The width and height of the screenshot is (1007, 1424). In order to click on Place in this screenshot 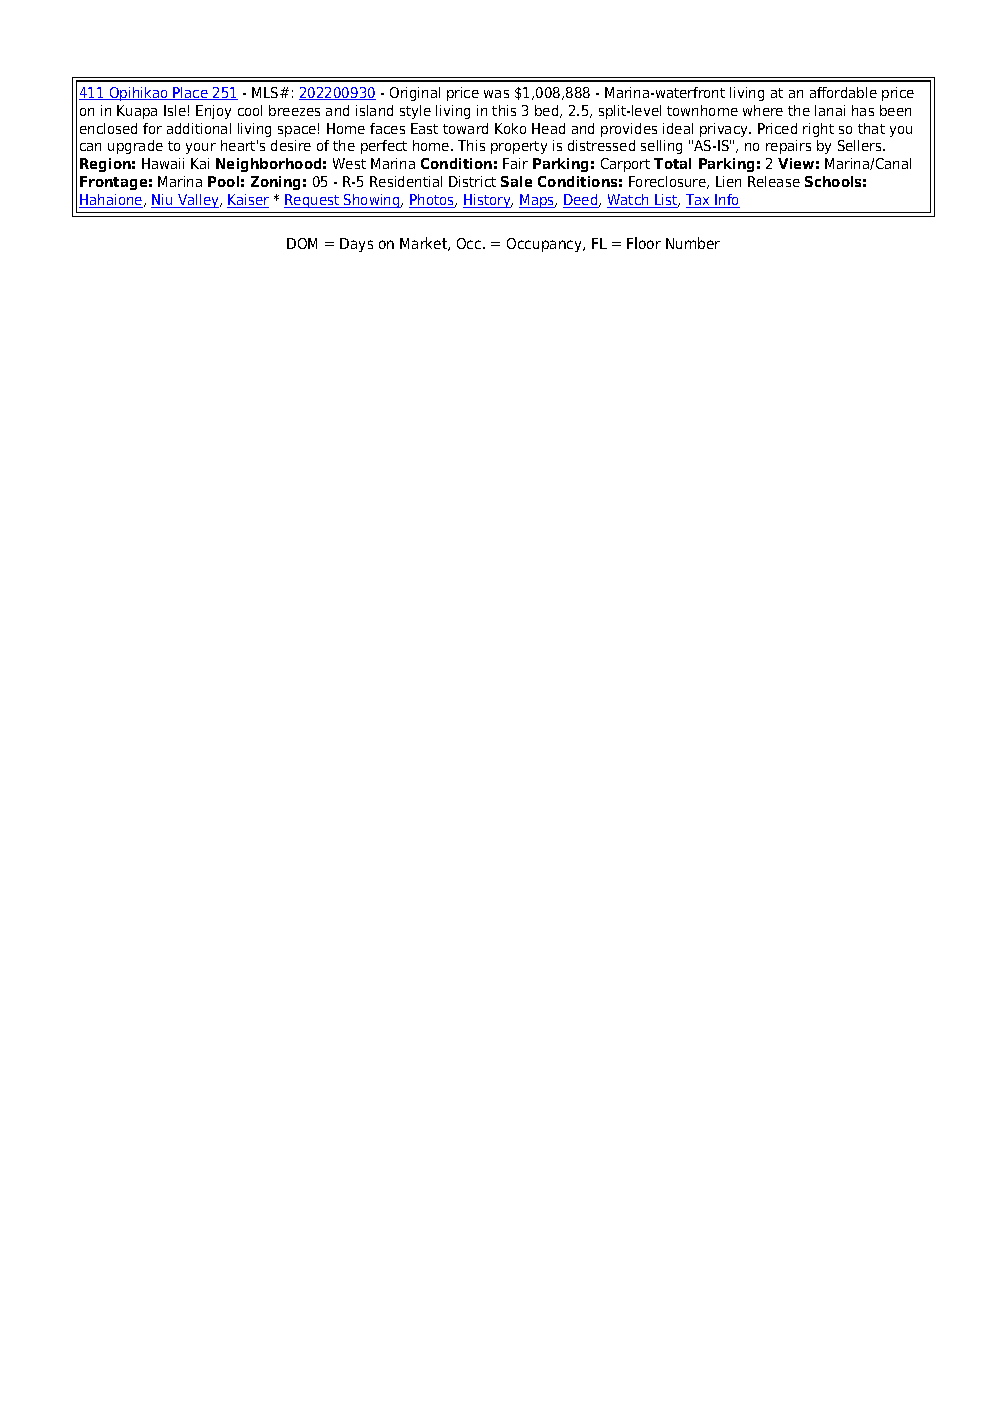, I will do `click(191, 93)`.
